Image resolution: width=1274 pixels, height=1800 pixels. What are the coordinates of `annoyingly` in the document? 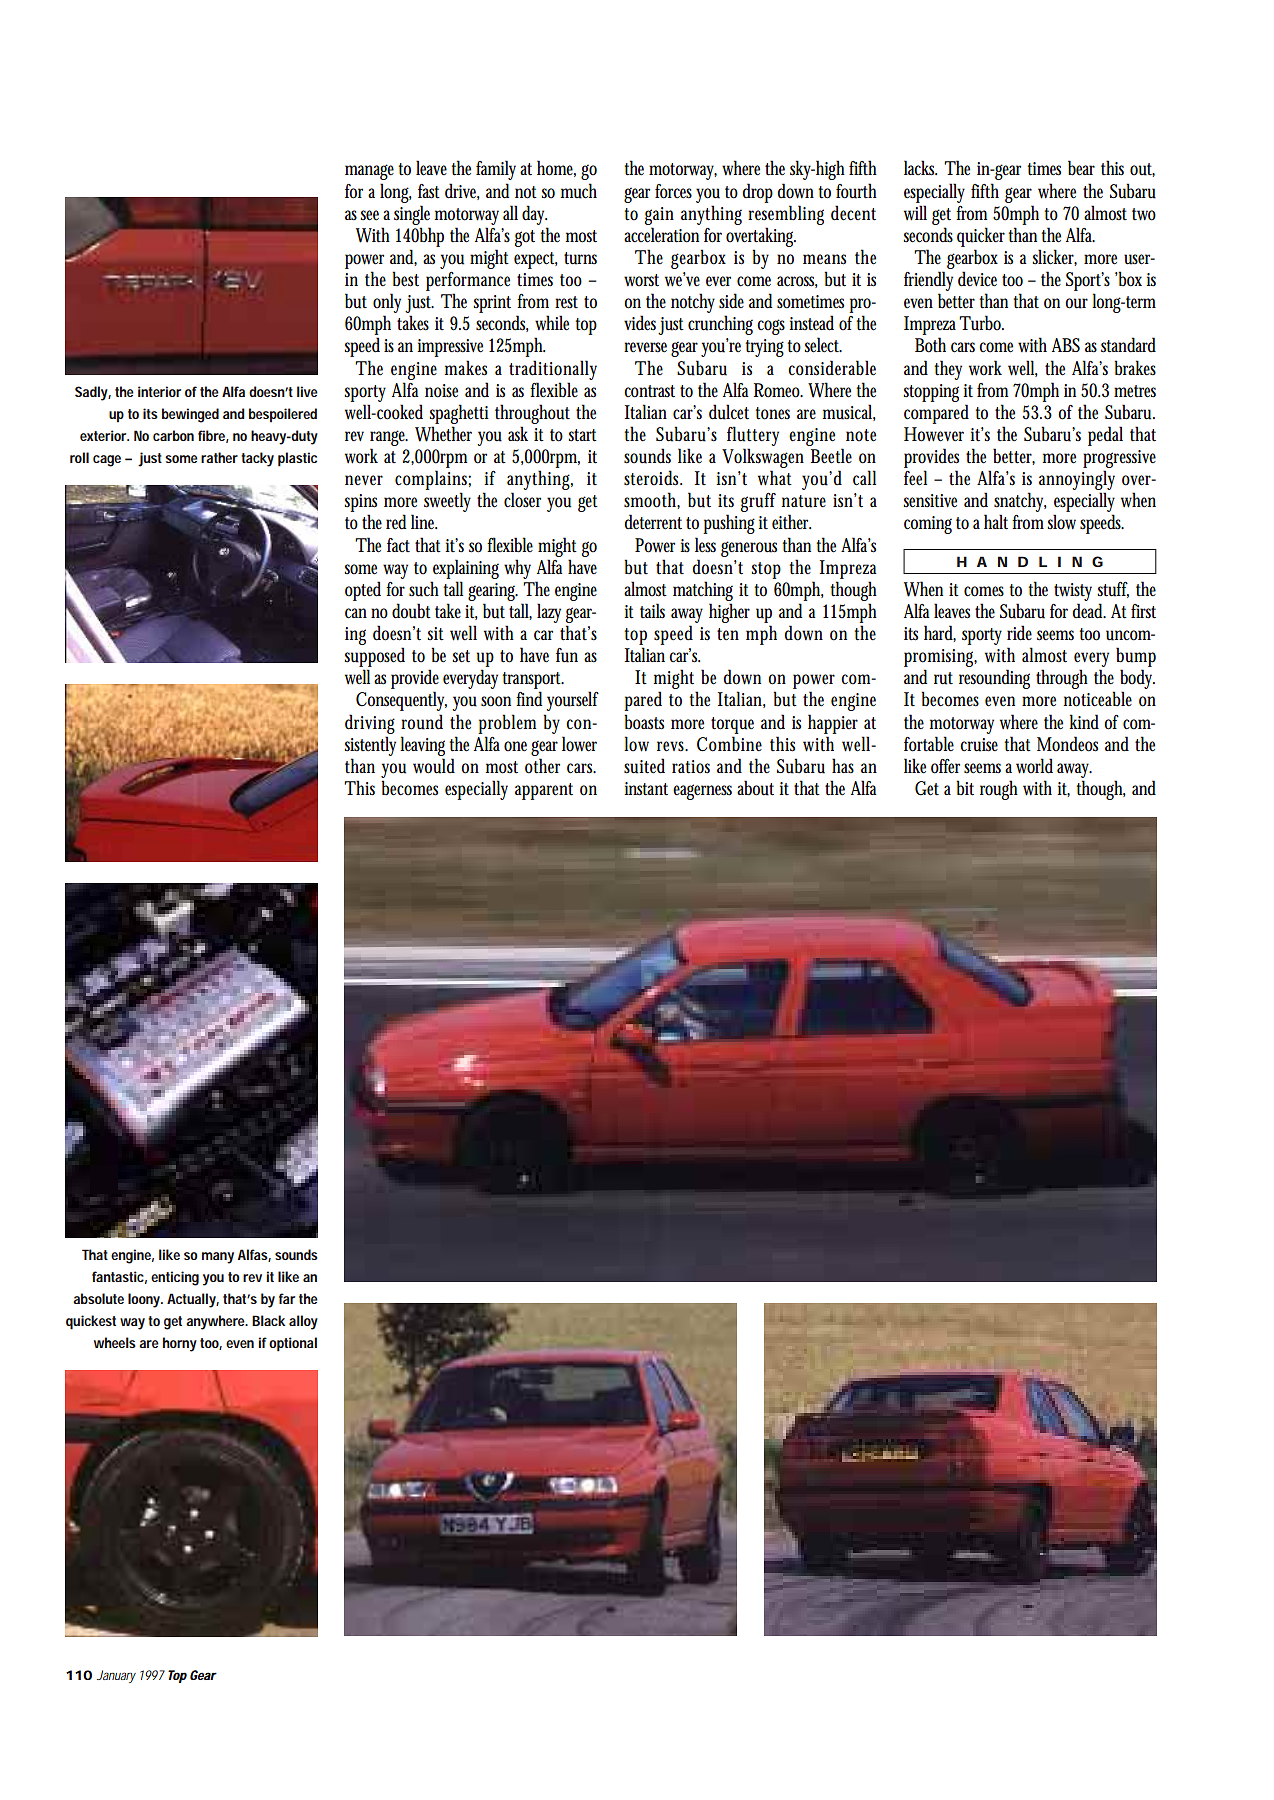 It's located at (1077, 481).
